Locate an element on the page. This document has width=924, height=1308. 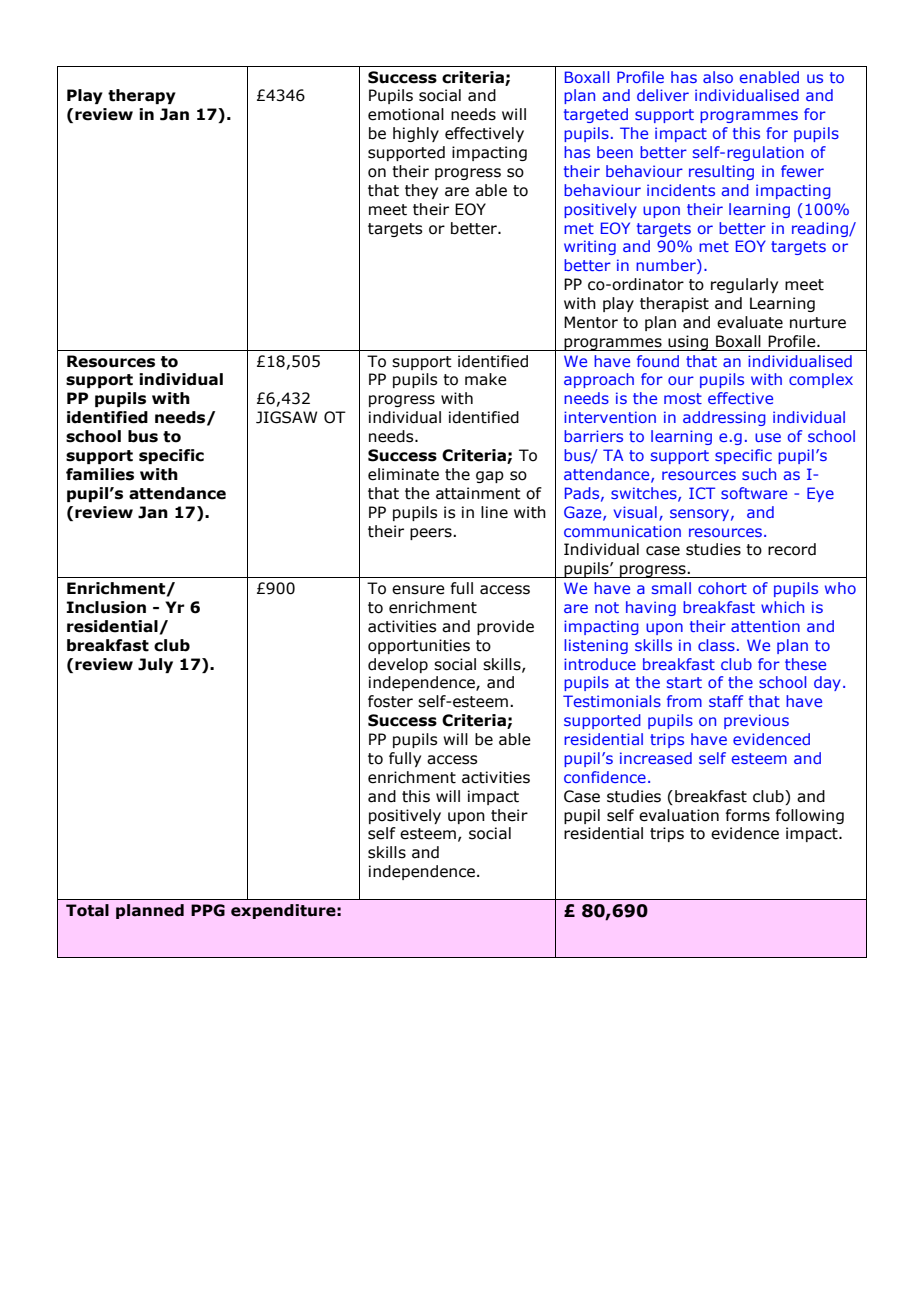
PPG is located at coordinates (208, 910).
